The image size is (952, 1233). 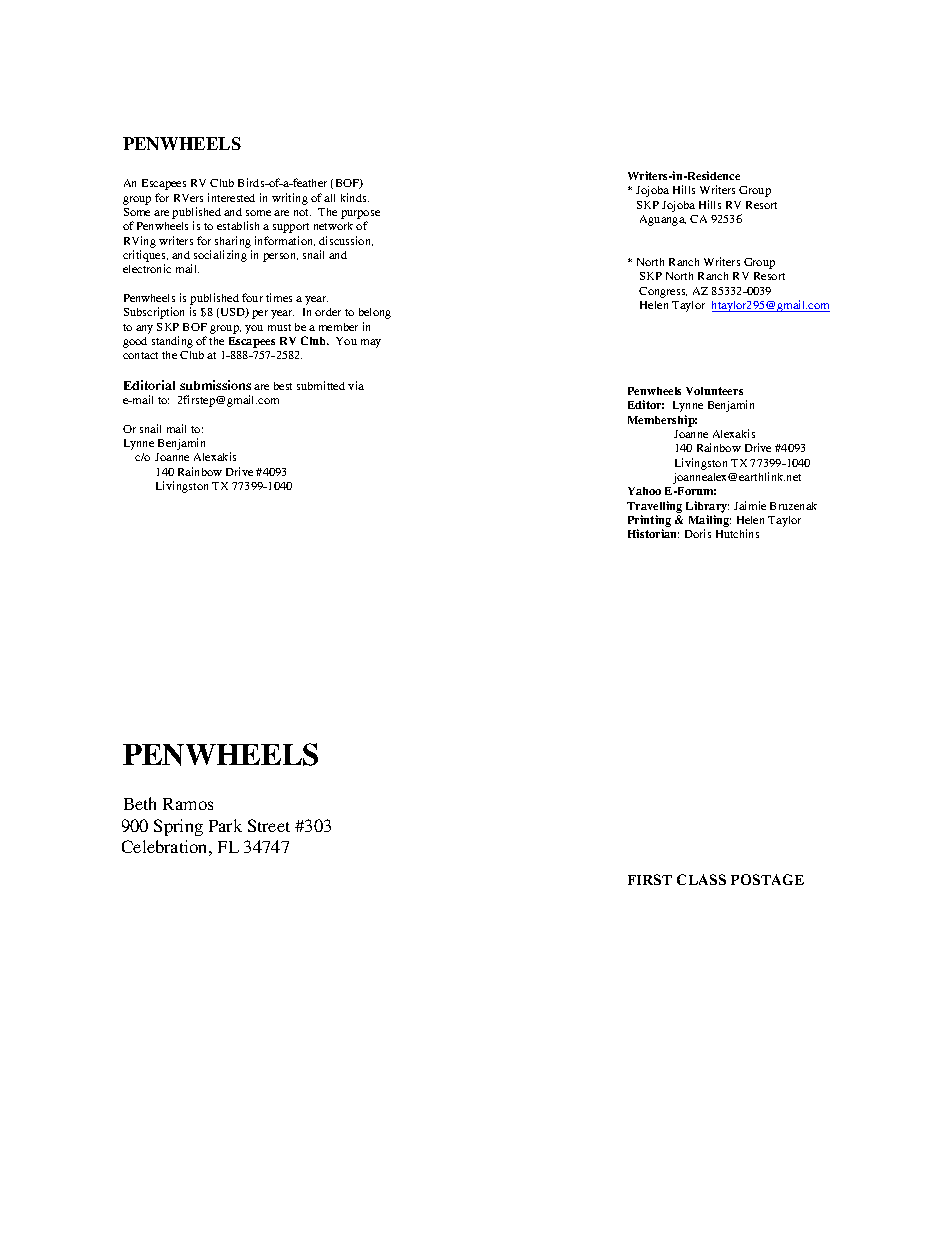 I want to click on Street, so click(x=269, y=825).
